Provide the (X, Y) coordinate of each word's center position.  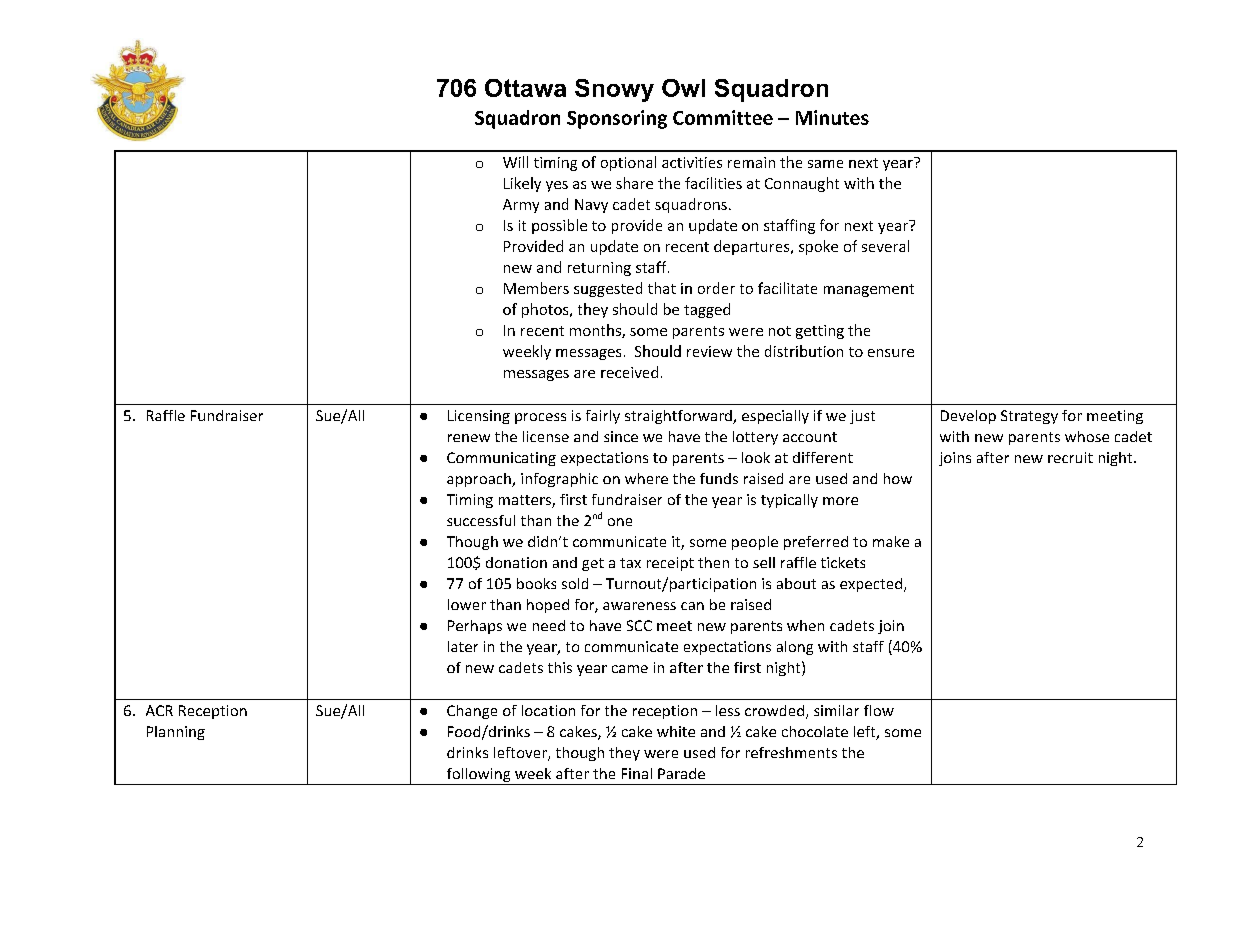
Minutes (832, 117)
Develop (968, 417)
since (621, 436)
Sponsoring (617, 119)
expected (871, 585)
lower (467, 604)
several (885, 246)
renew (469, 438)
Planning (176, 733)
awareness (639, 606)
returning (599, 269)
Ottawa (525, 88)
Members (536, 288)
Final (637, 773)
